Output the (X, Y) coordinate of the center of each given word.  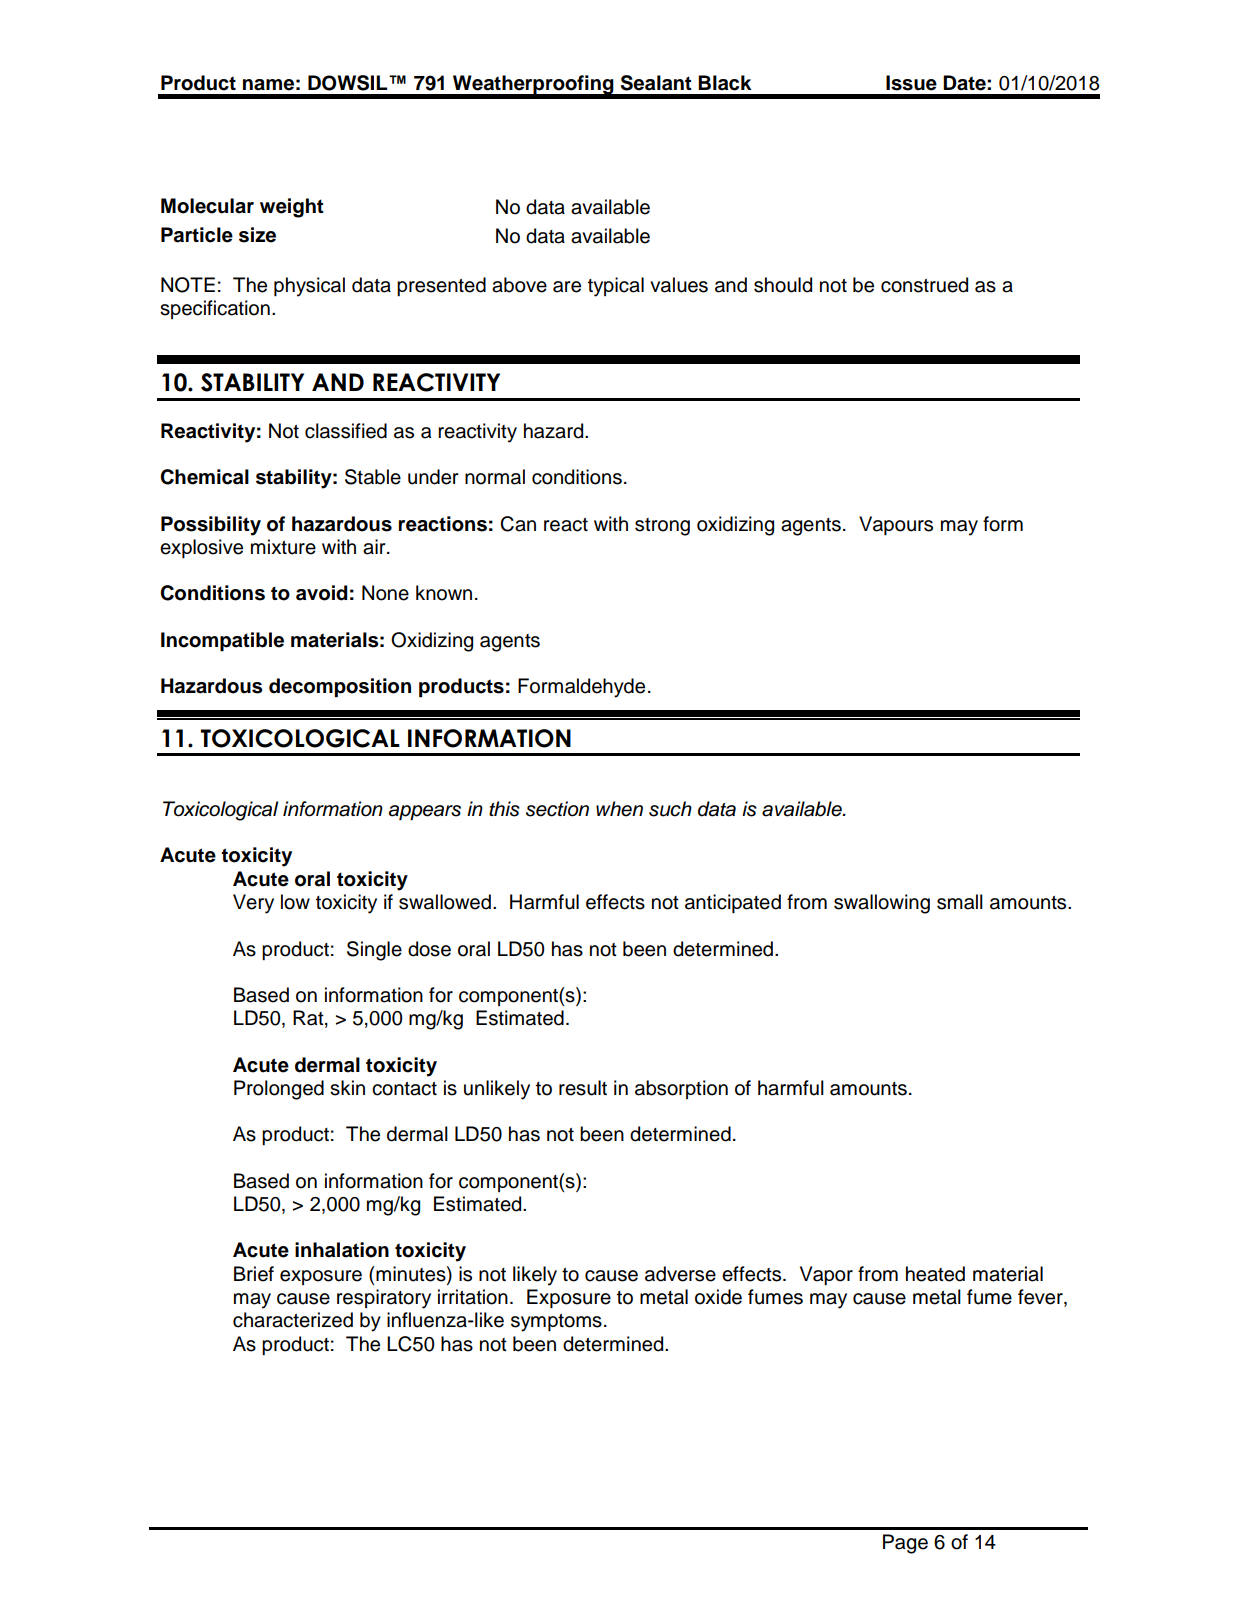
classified (346, 431)
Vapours (896, 525)
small (960, 902)
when (619, 809)
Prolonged (279, 1090)
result (583, 1088)
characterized (293, 1320)
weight (292, 208)
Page (905, 1544)
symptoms (556, 1323)
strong (662, 527)
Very (253, 904)
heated (935, 1274)
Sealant (656, 83)
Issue (911, 83)
